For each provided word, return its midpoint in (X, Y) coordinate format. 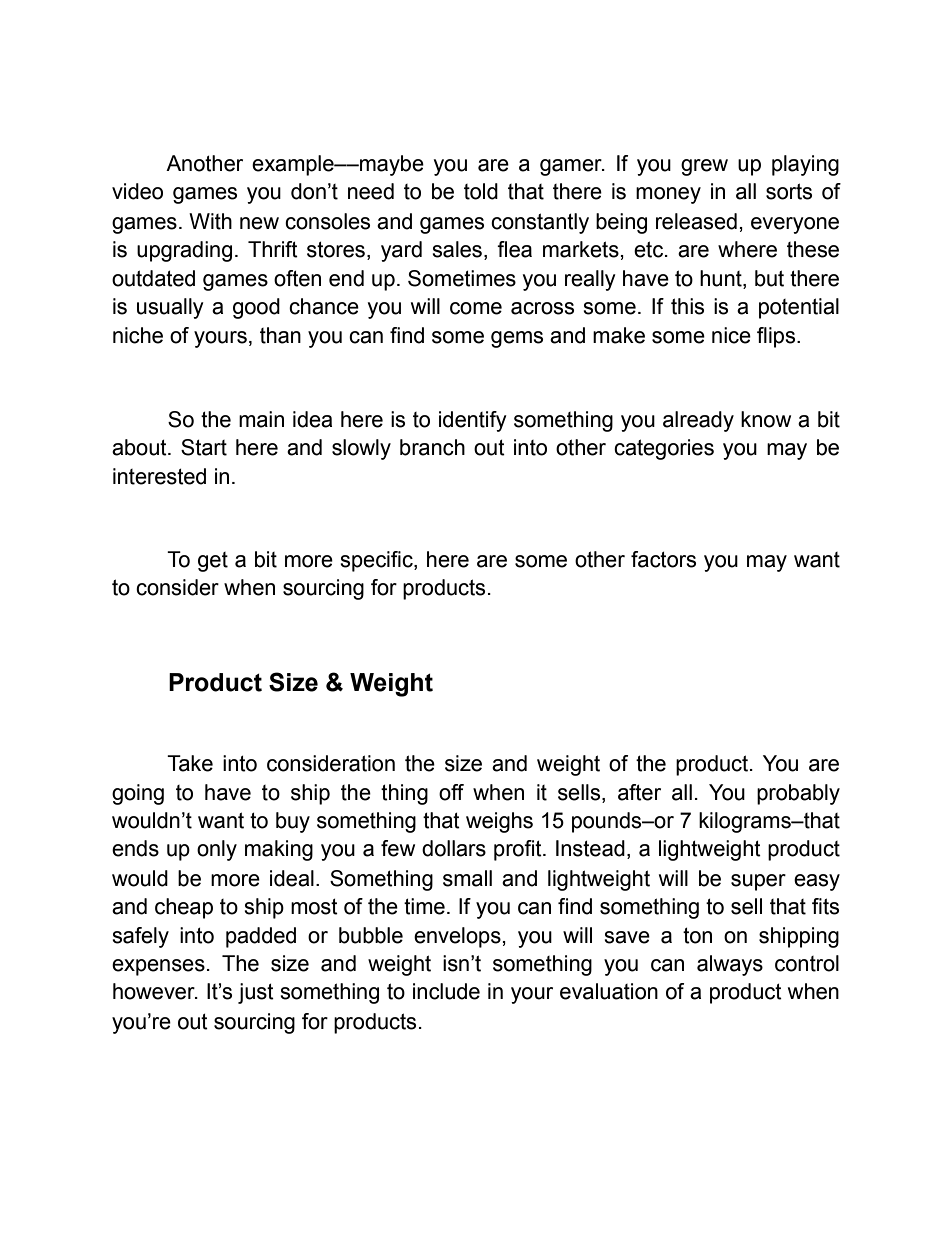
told (481, 191)
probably (798, 794)
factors (663, 559)
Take (190, 763)
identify (473, 421)
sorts (789, 191)
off (451, 792)
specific (377, 561)
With (210, 221)
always (730, 965)
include (446, 991)
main (261, 419)
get (213, 562)
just (256, 993)
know (766, 419)
